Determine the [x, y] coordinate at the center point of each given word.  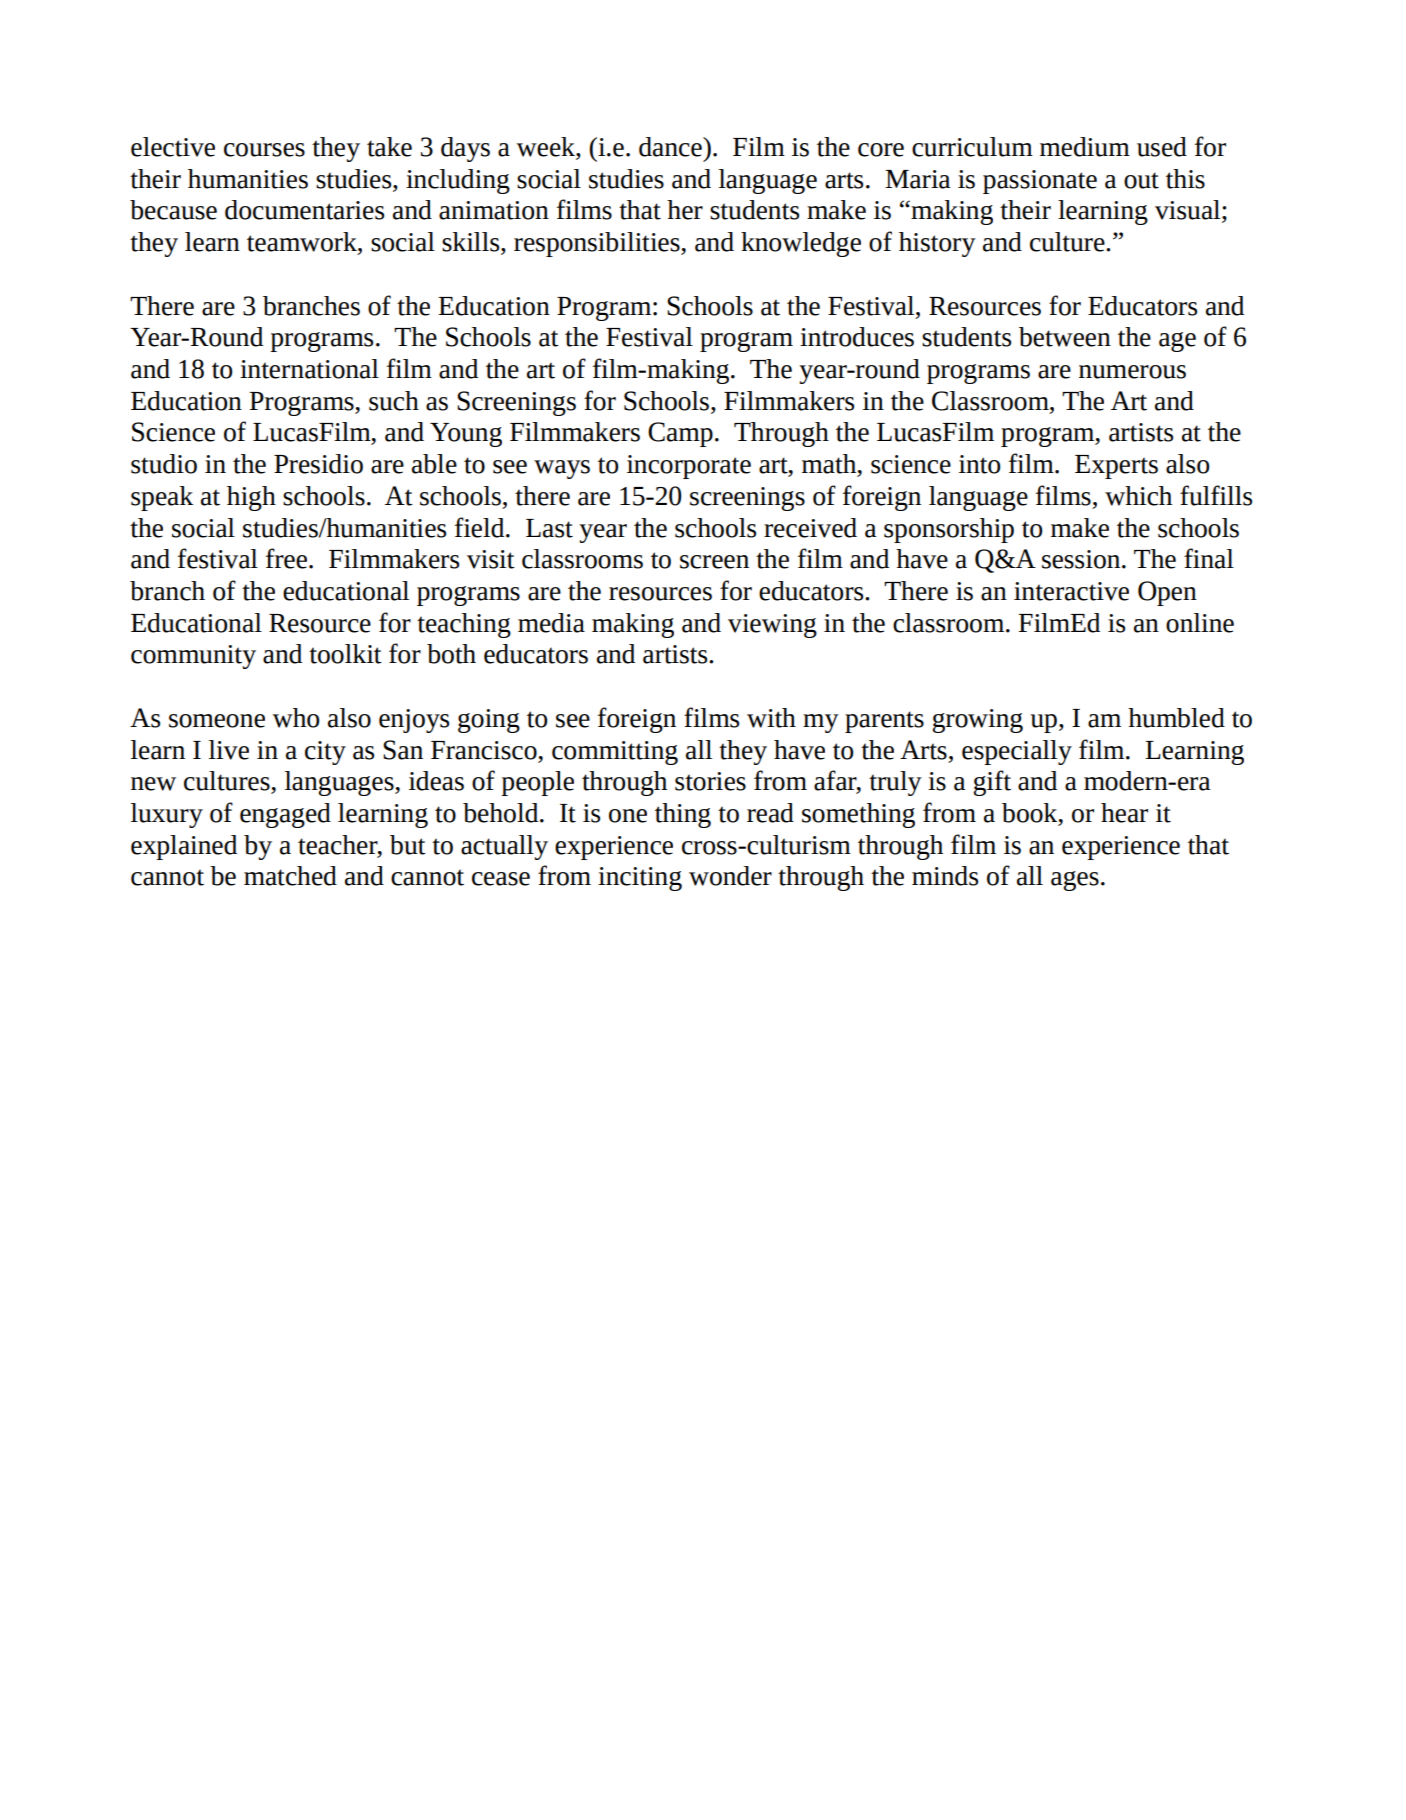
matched [290, 876]
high [251, 498]
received [810, 528]
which [1138, 496]
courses [264, 150]
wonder [730, 876]
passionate [1040, 182]
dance [671, 147]
